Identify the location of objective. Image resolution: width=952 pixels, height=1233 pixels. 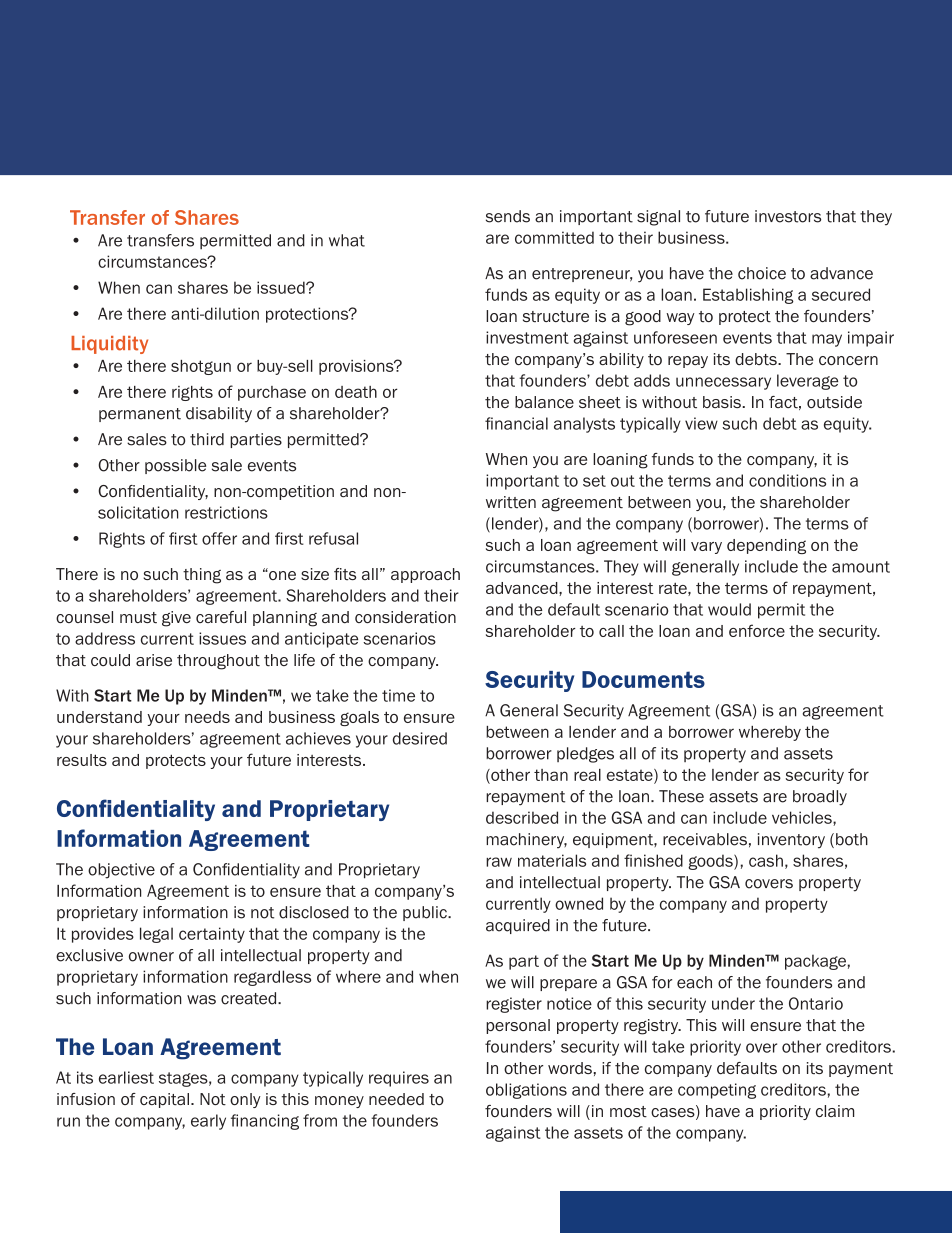
(121, 871).
